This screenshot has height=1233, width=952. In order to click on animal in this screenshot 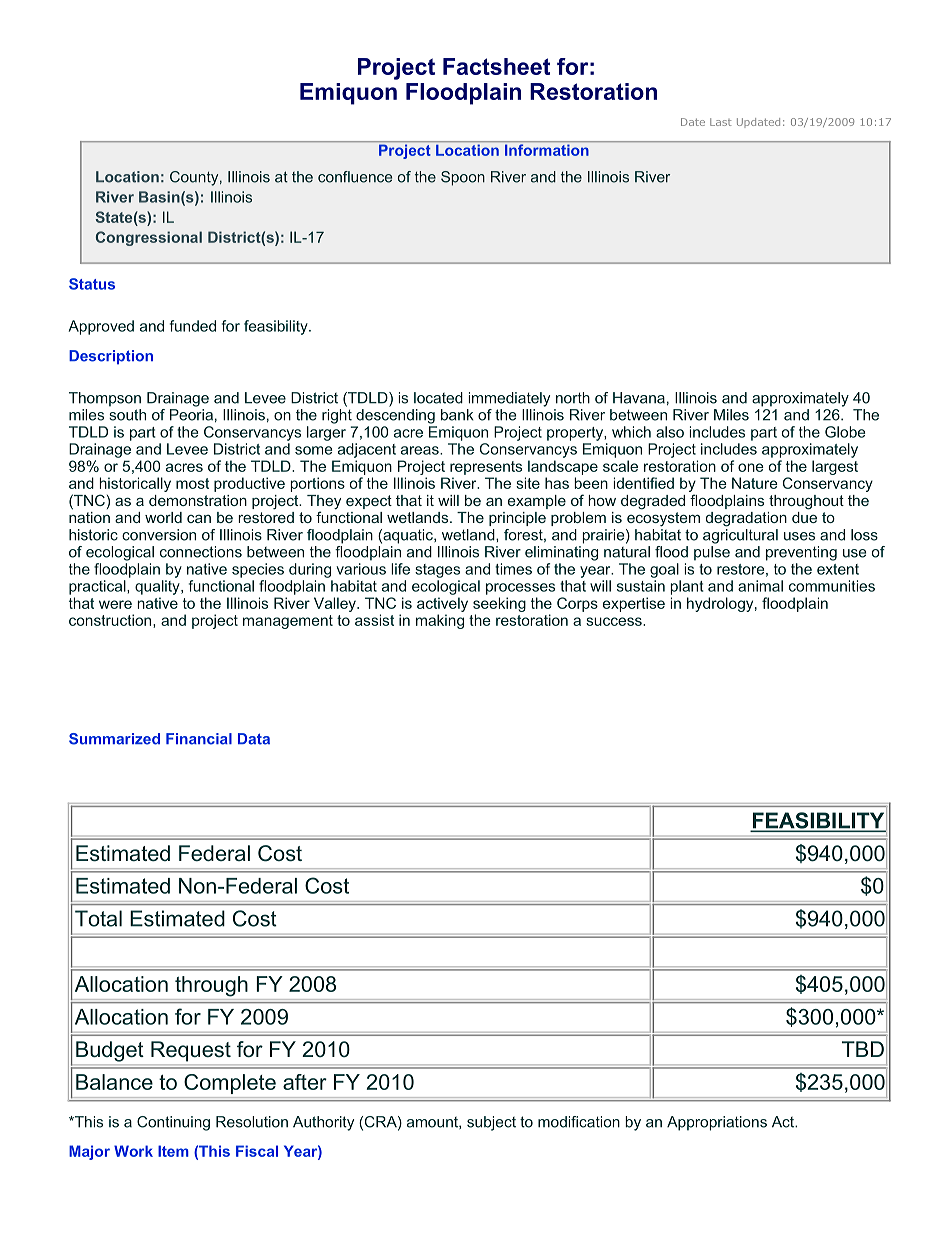, I will do `click(760, 586)`.
